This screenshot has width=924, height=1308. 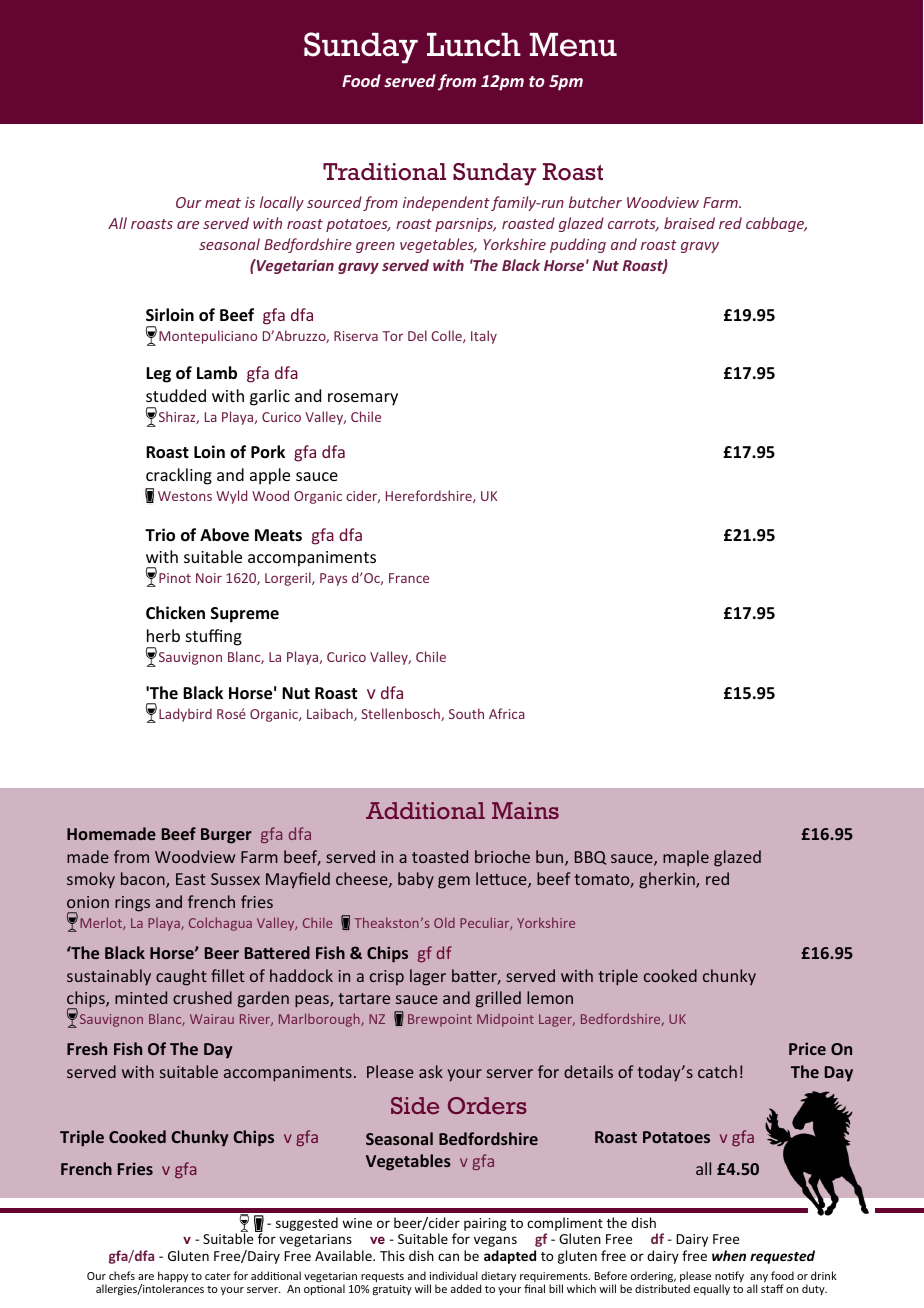 What do you see at coordinates (448, 1257) in the screenshot?
I see `can` at bounding box center [448, 1257].
